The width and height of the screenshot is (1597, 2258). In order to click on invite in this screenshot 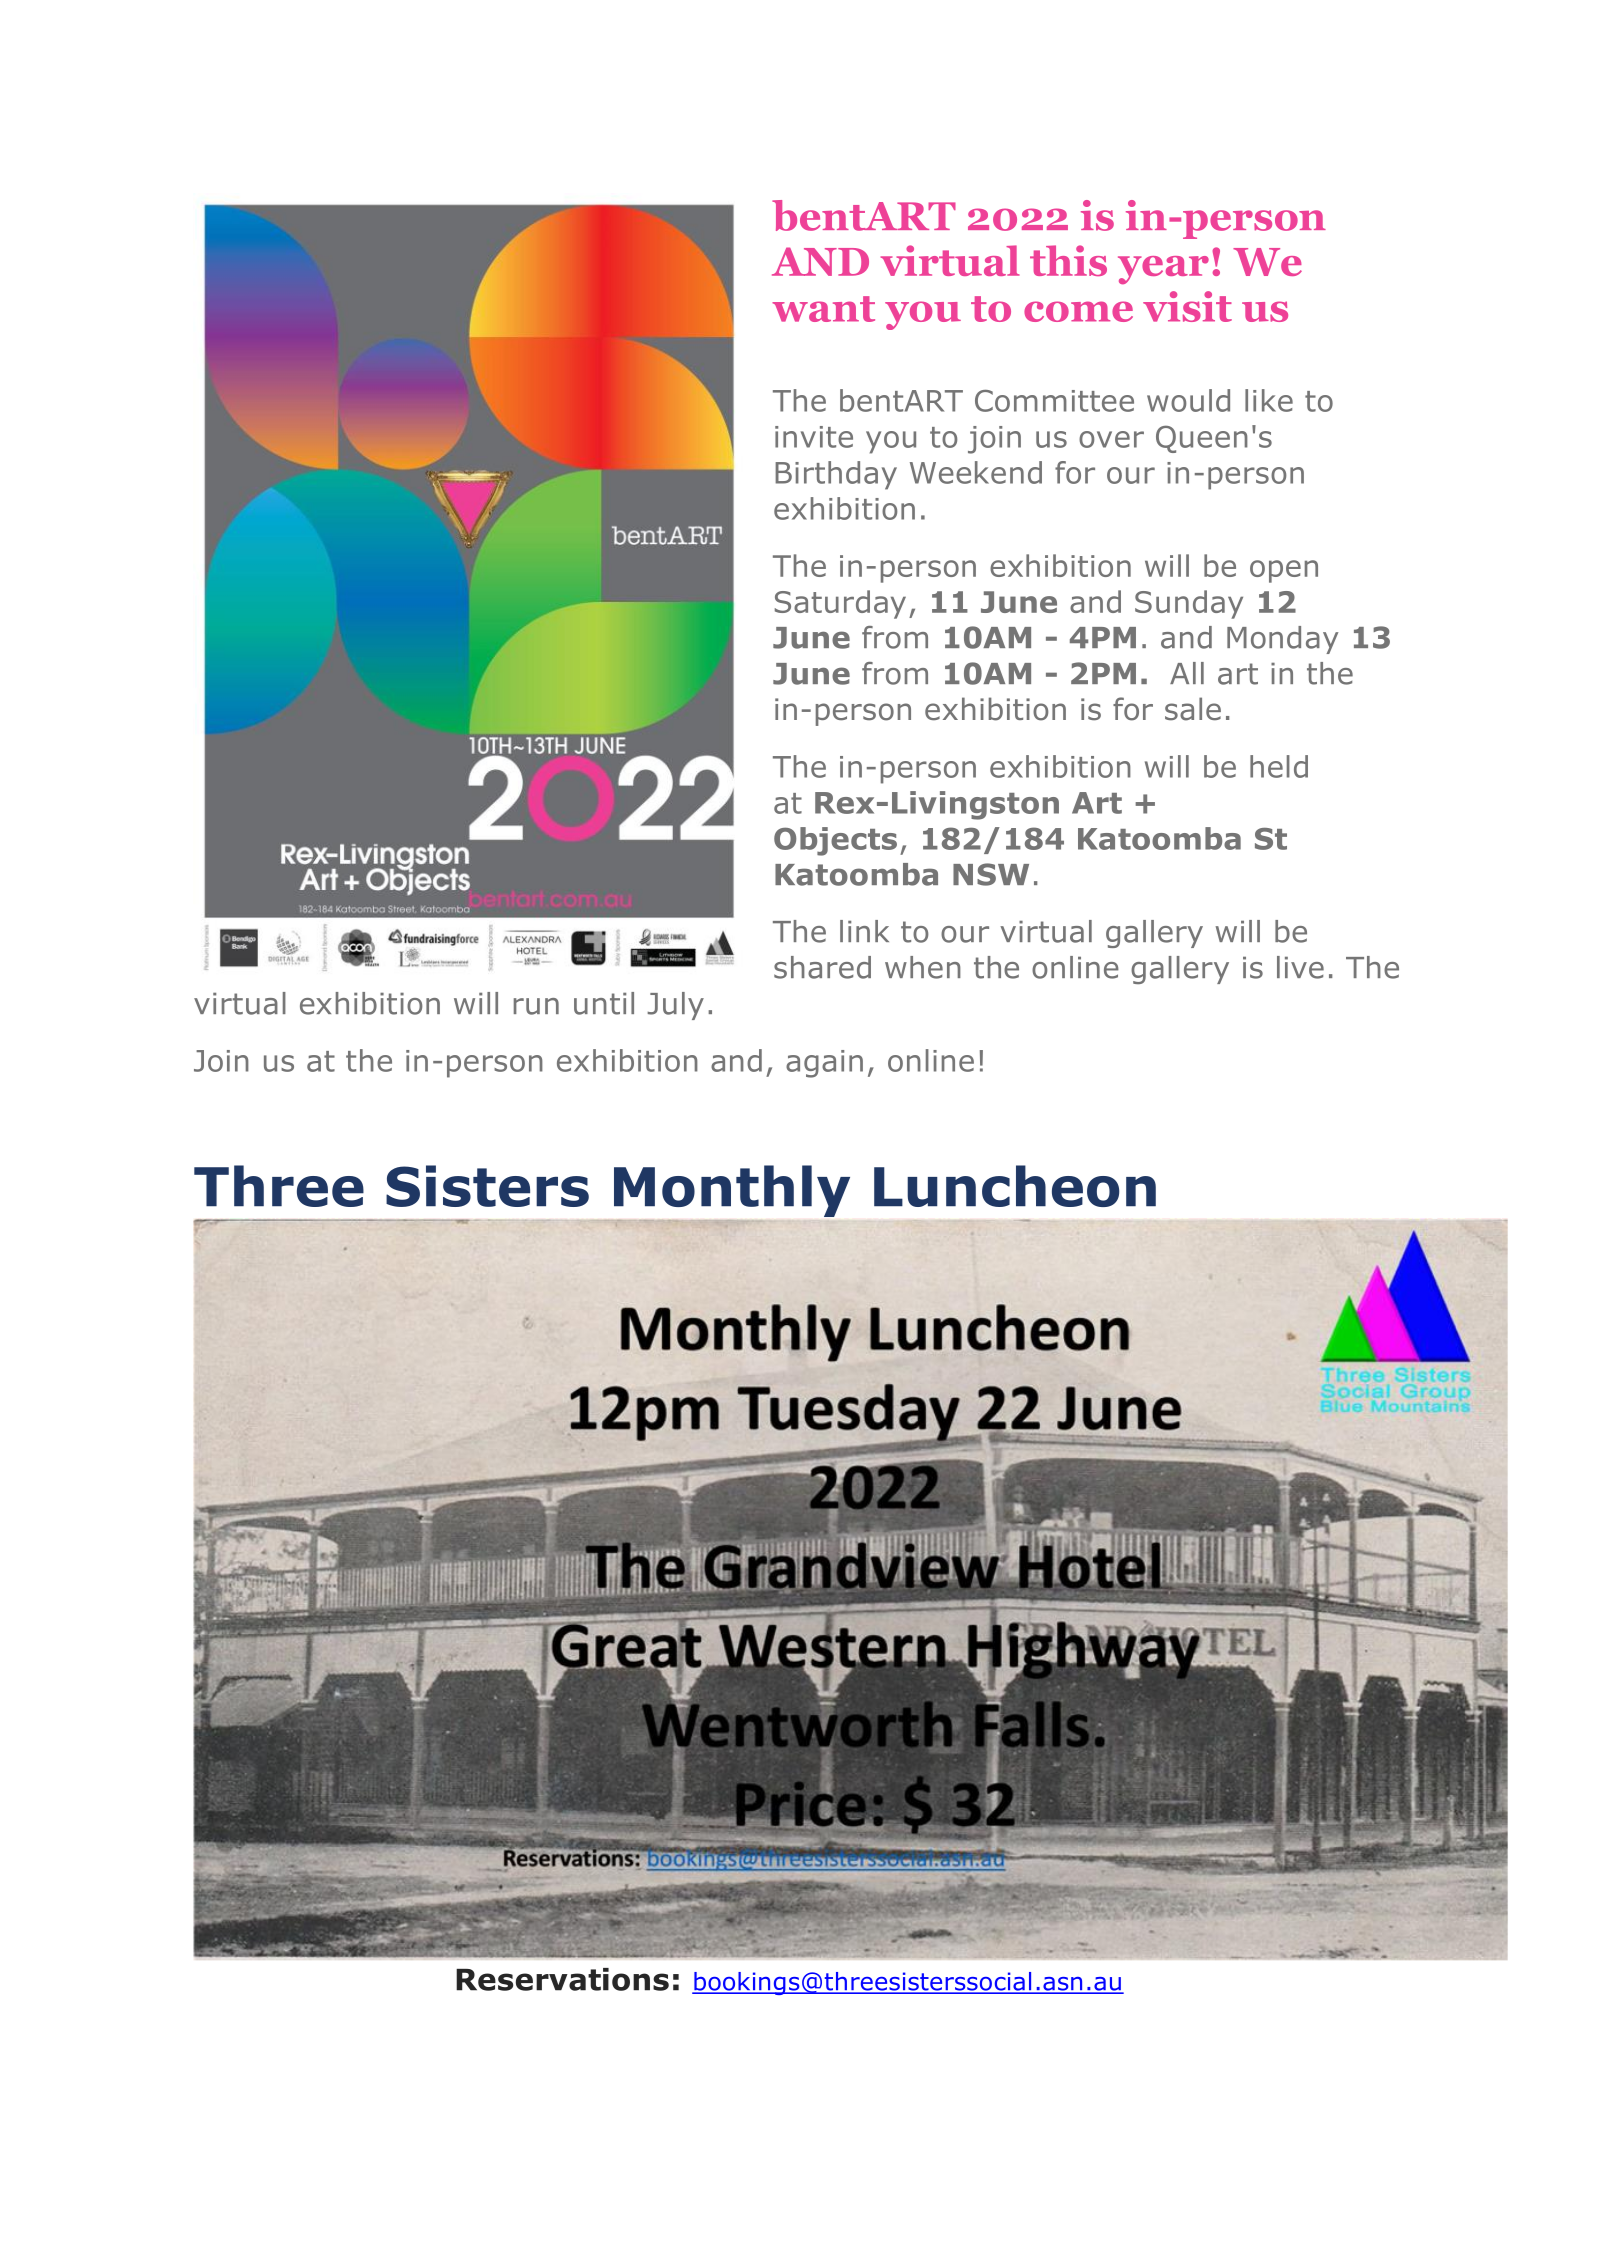, I will do `click(814, 437)`.
